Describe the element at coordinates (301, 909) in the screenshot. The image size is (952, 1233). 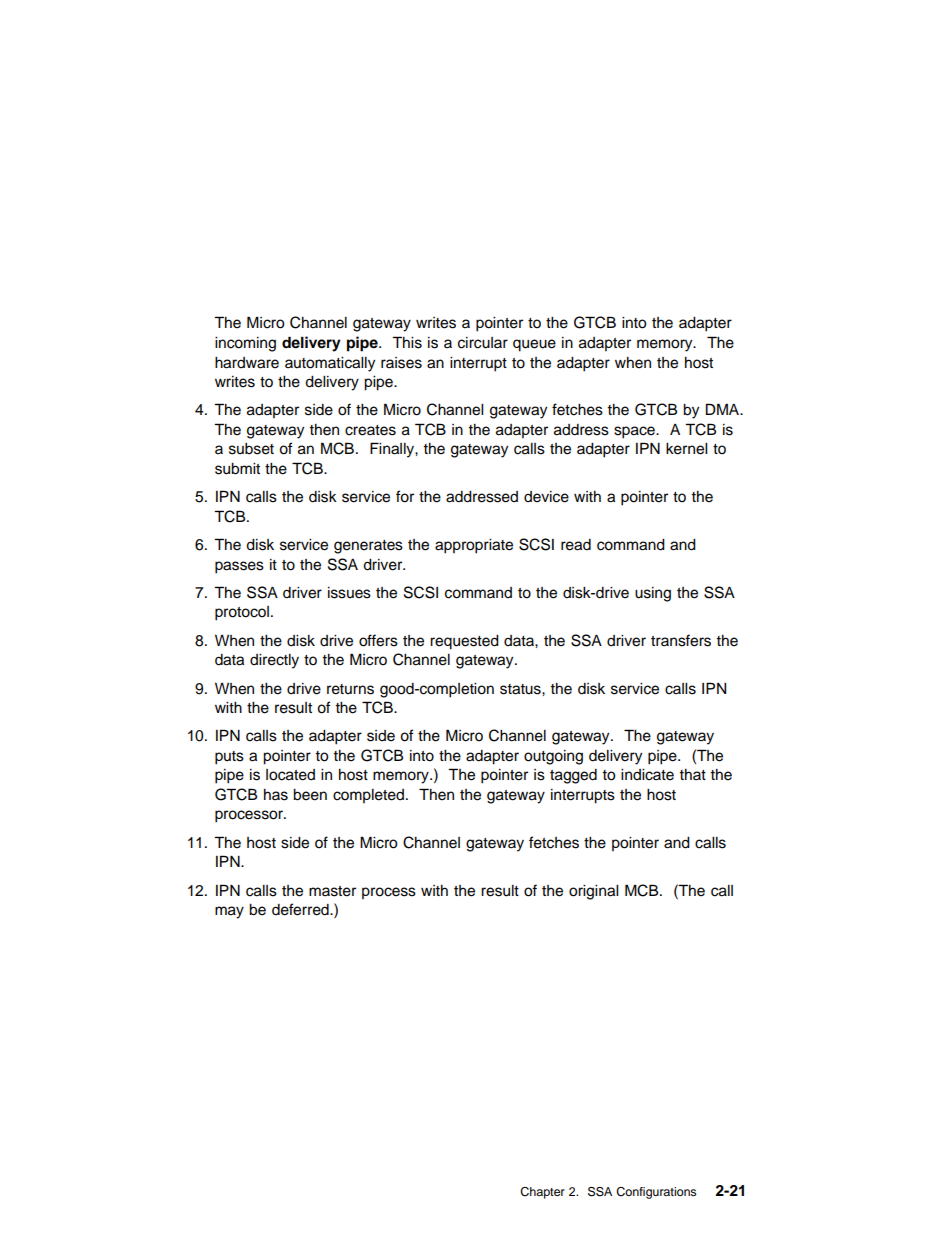
I see `deferred` at that location.
